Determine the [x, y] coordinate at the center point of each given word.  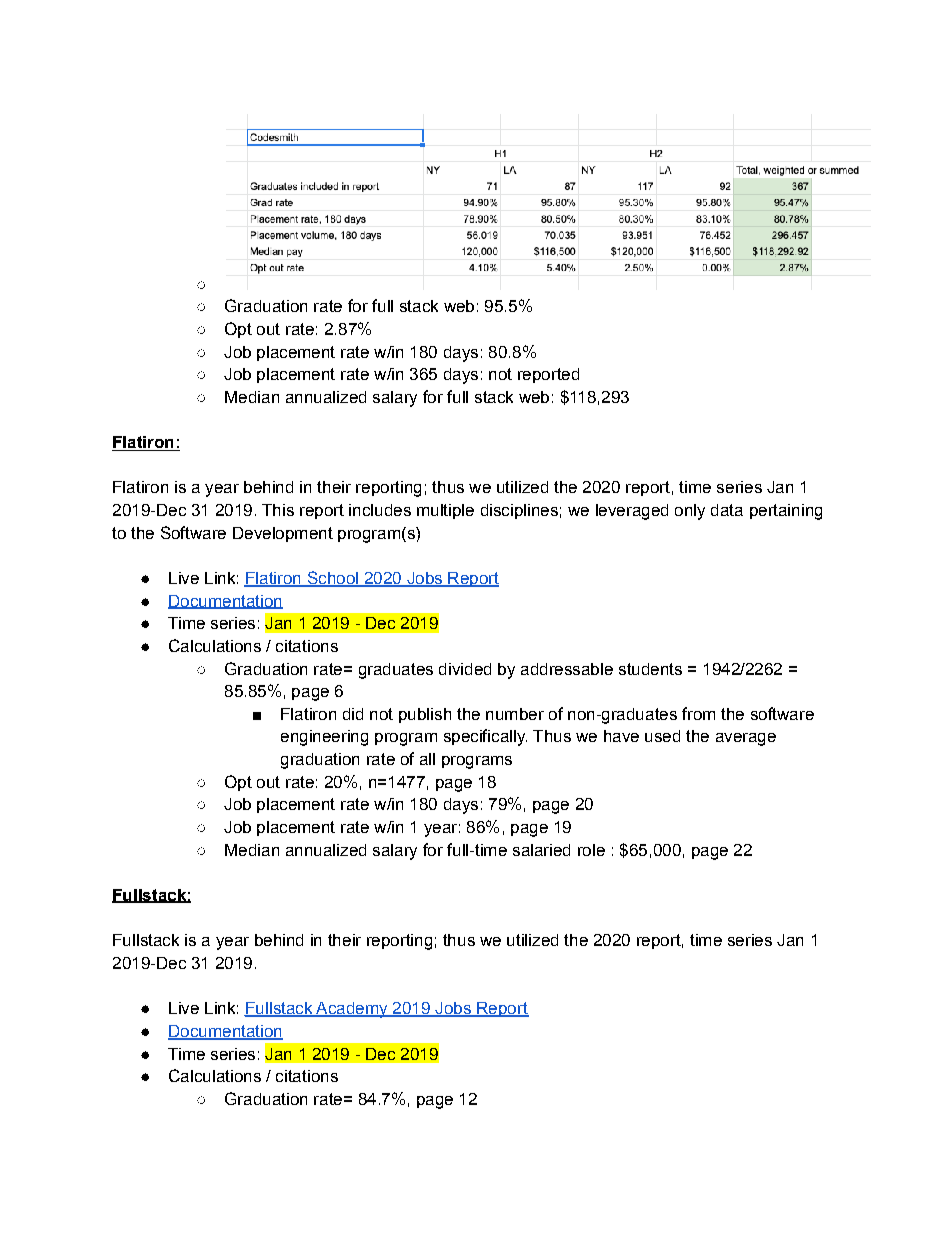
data [727, 510]
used [662, 736]
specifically [485, 737]
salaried [541, 850]
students [650, 669]
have [621, 736]
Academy [352, 1010]
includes [380, 510]
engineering [324, 738]
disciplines [519, 511]
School [332, 579]
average [746, 739]
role [591, 850]
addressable [567, 669]
